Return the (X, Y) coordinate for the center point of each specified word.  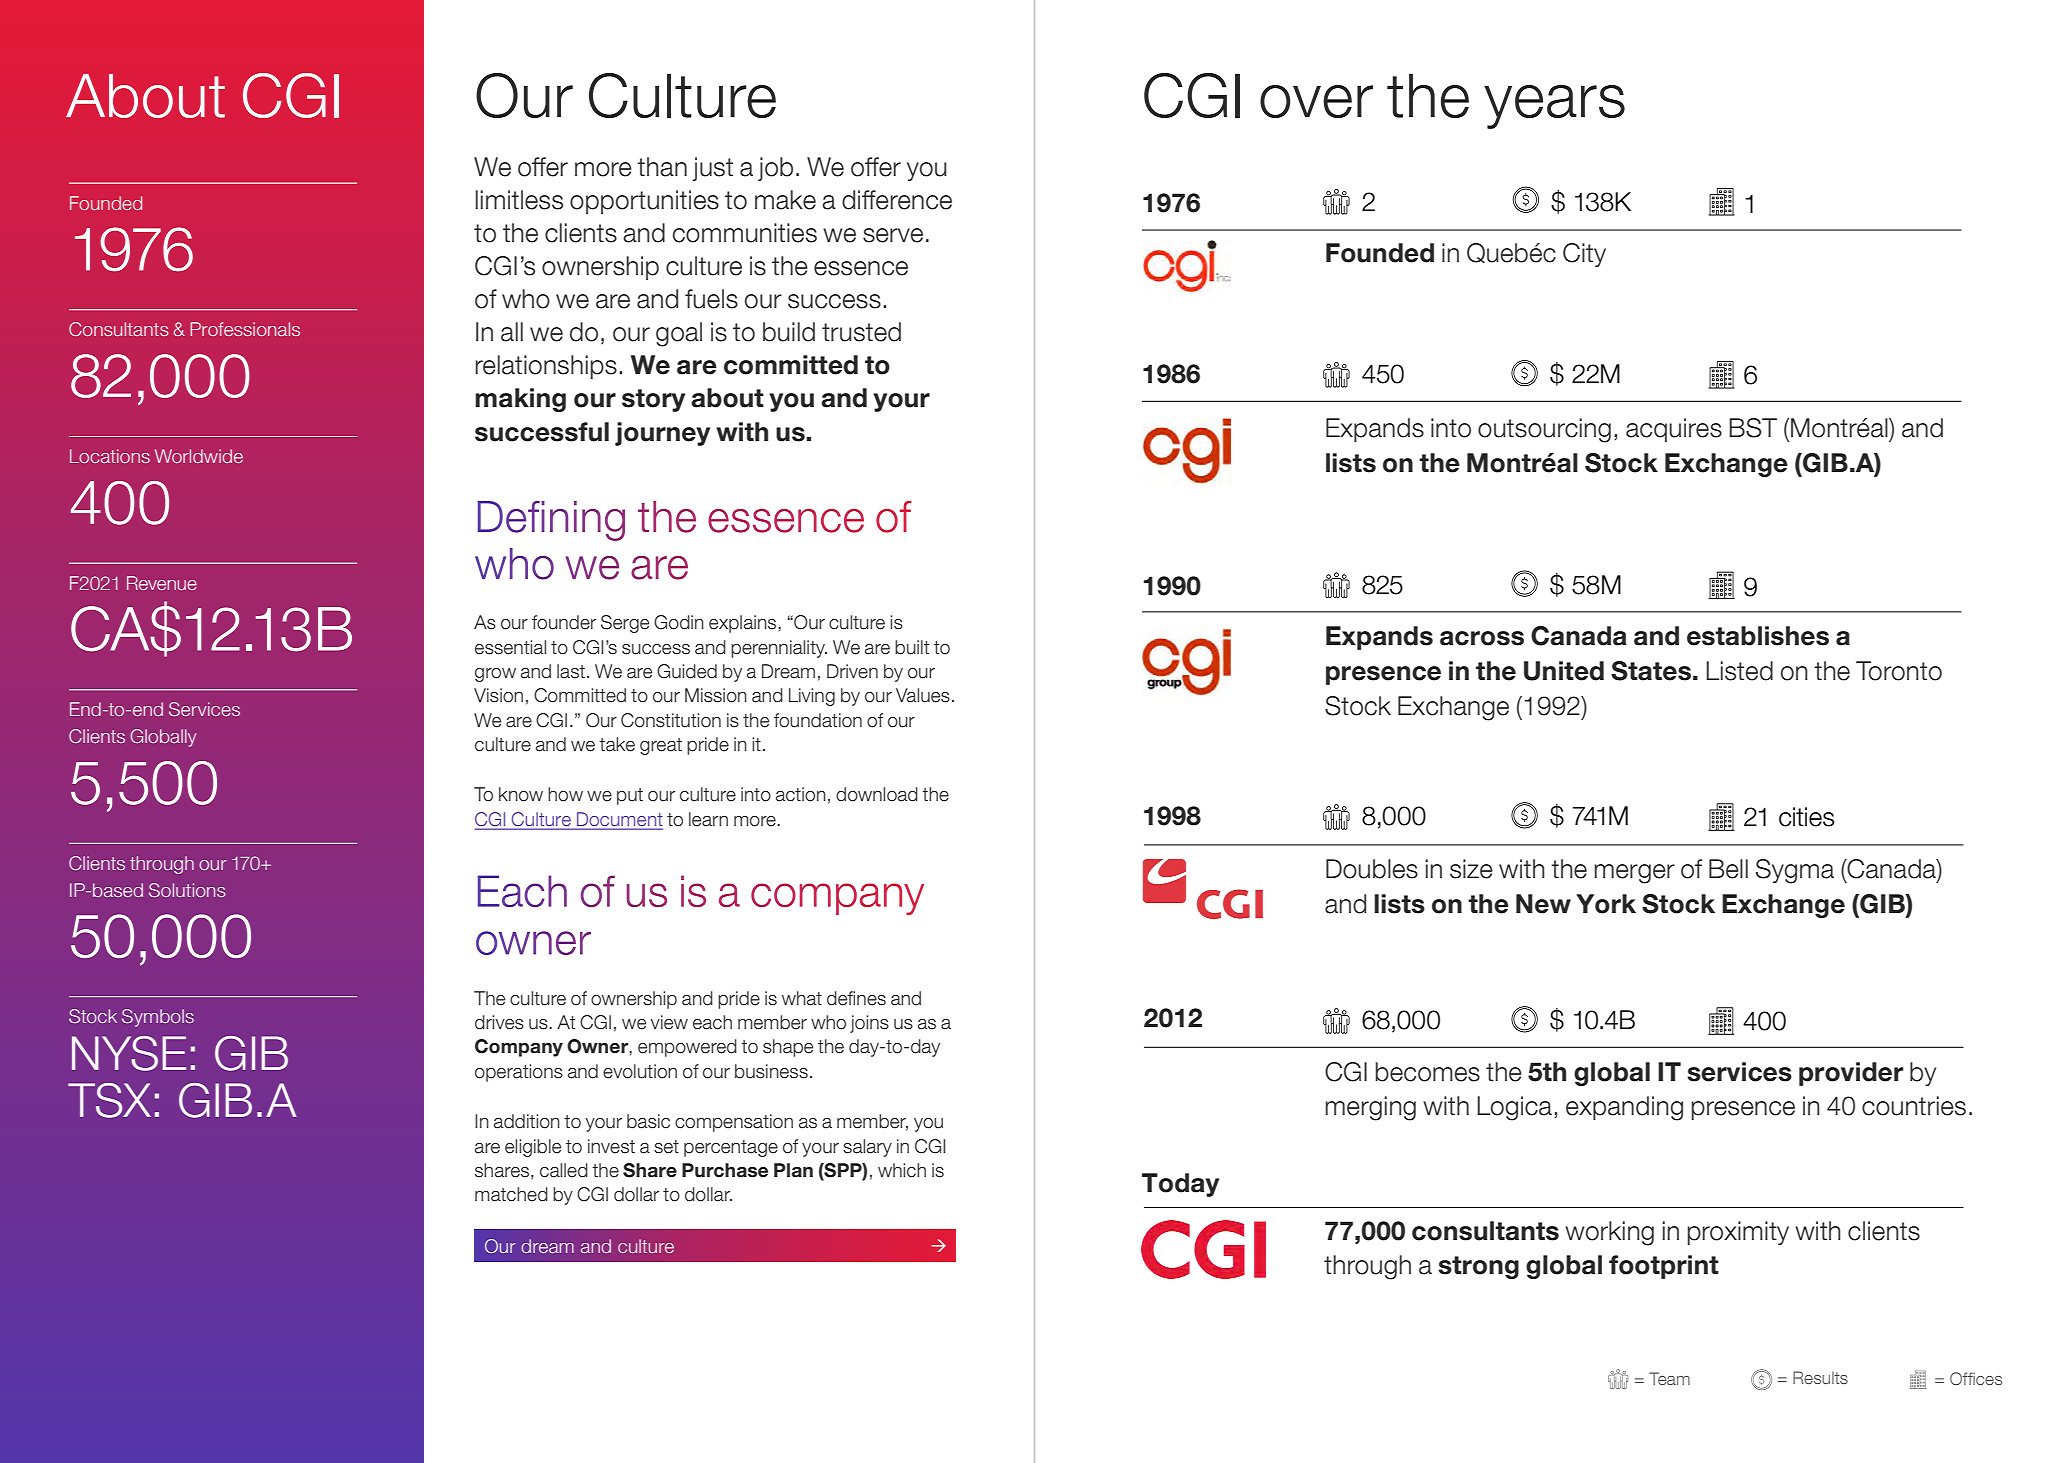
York (1606, 904)
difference (897, 200)
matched (511, 1194)
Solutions (187, 890)
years (1554, 107)
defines (856, 998)
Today (1180, 1185)
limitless (519, 200)
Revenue (162, 583)
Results (1820, 1377)
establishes (1758, 636)
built (912, 647)
